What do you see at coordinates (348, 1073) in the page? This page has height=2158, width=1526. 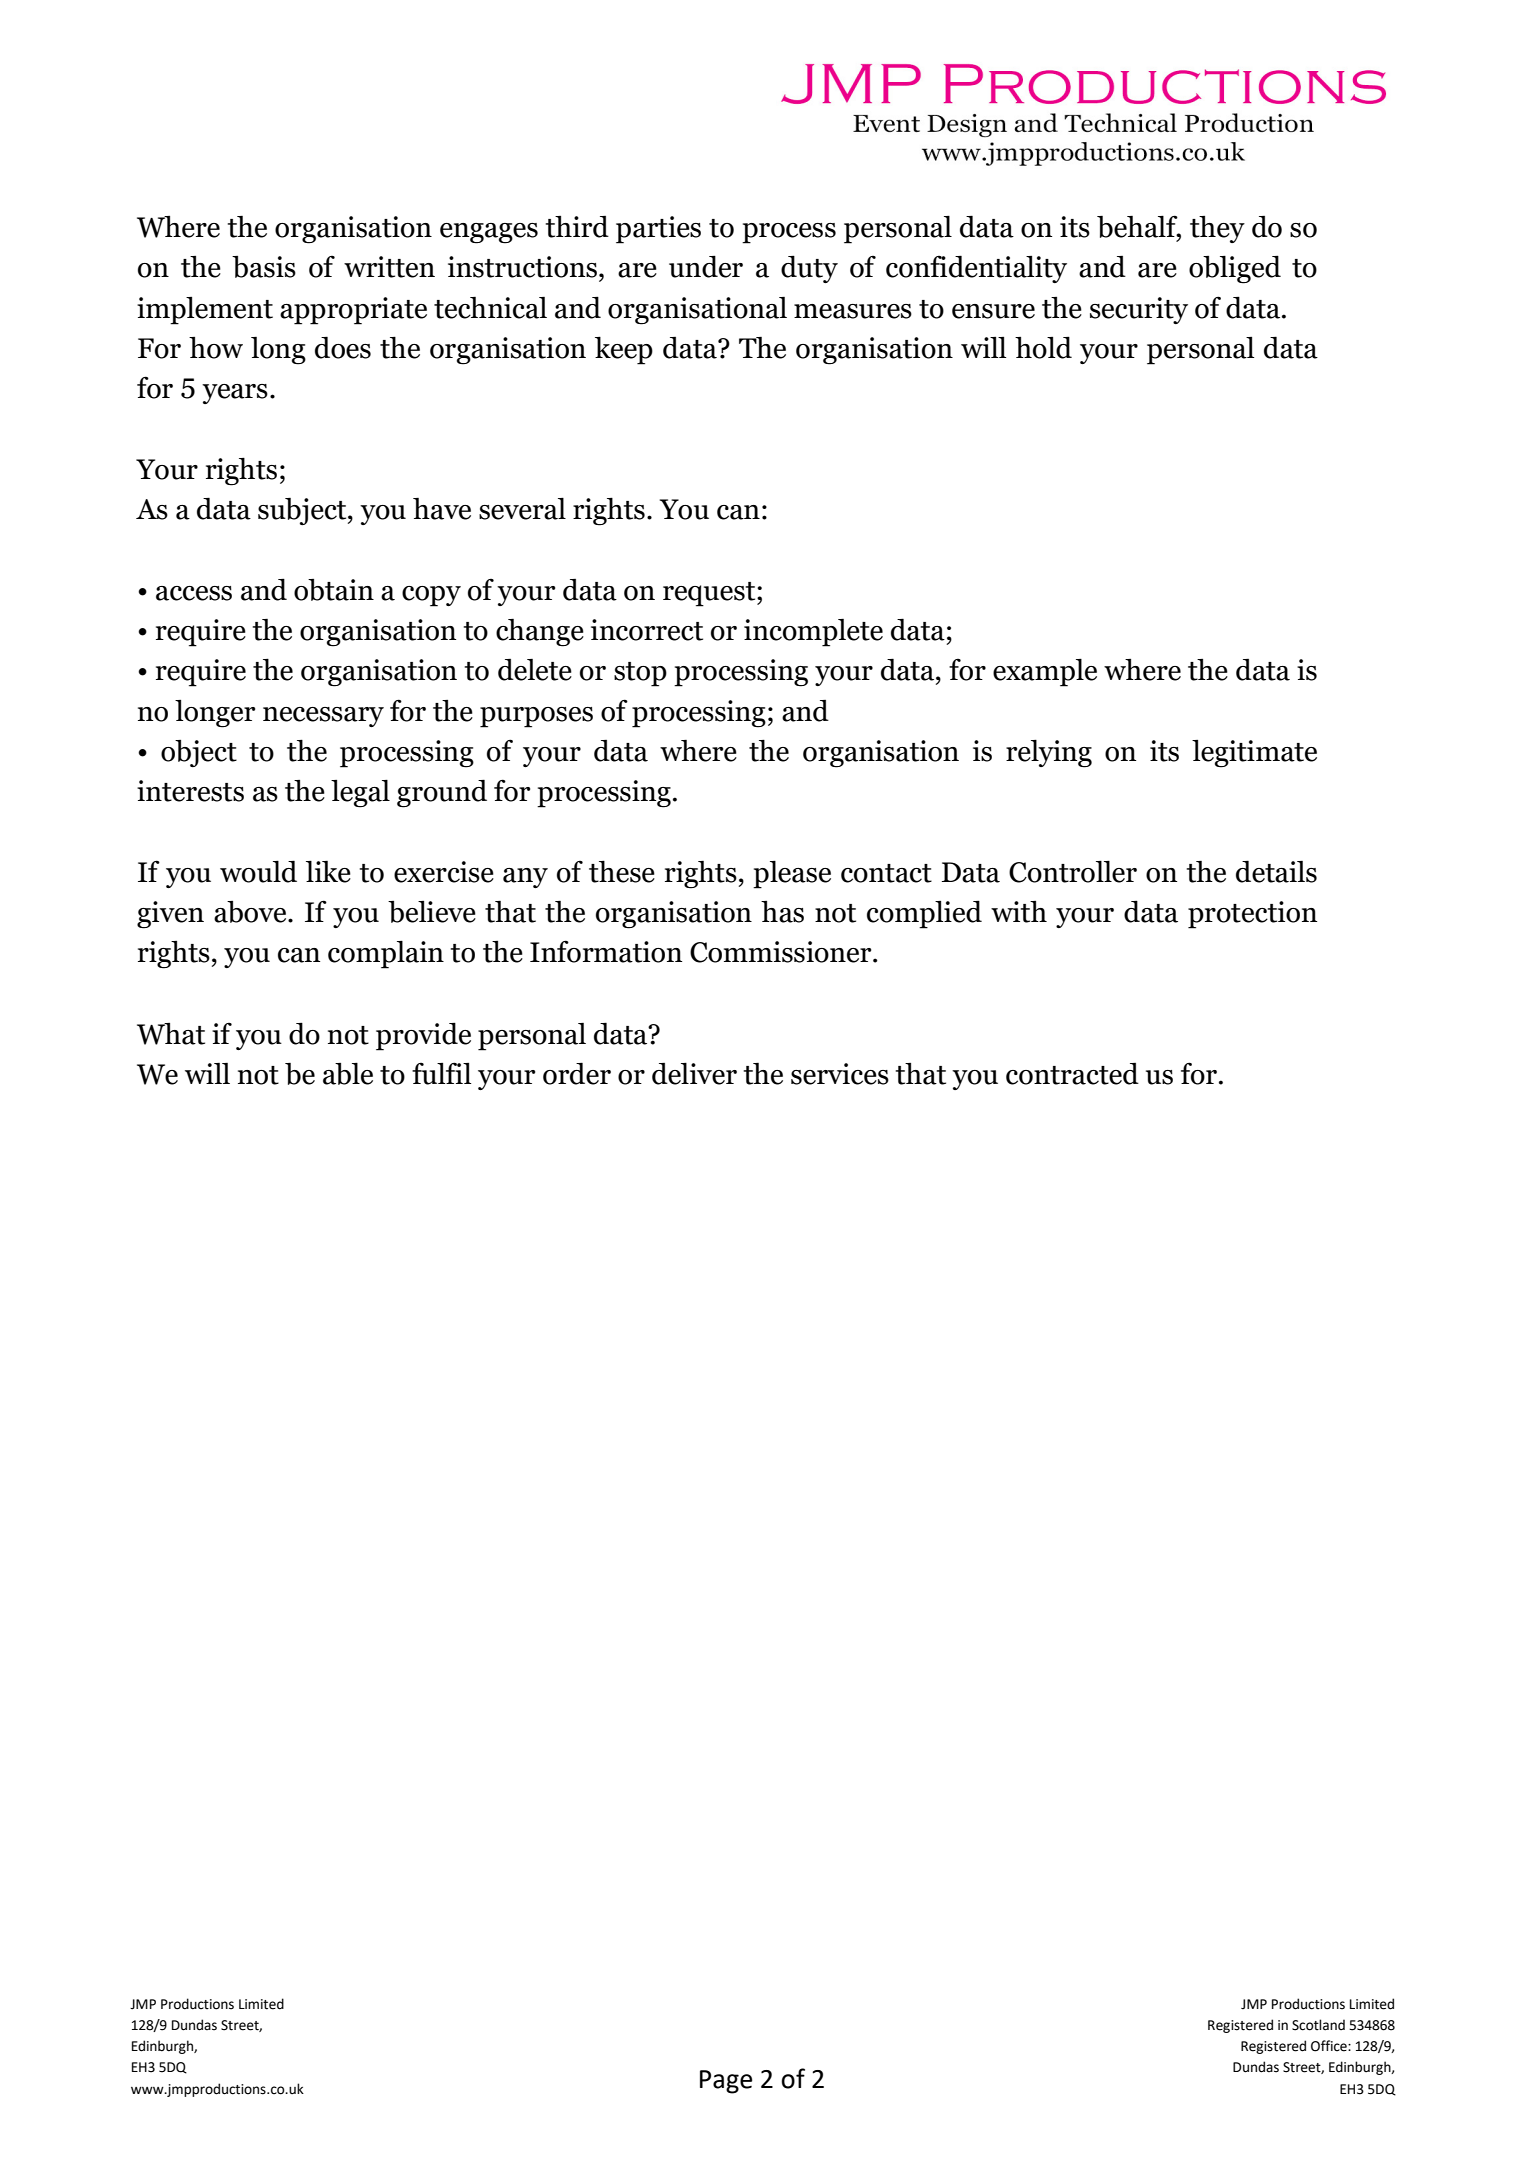 I see `able` at bounding box center [348, 1073].
